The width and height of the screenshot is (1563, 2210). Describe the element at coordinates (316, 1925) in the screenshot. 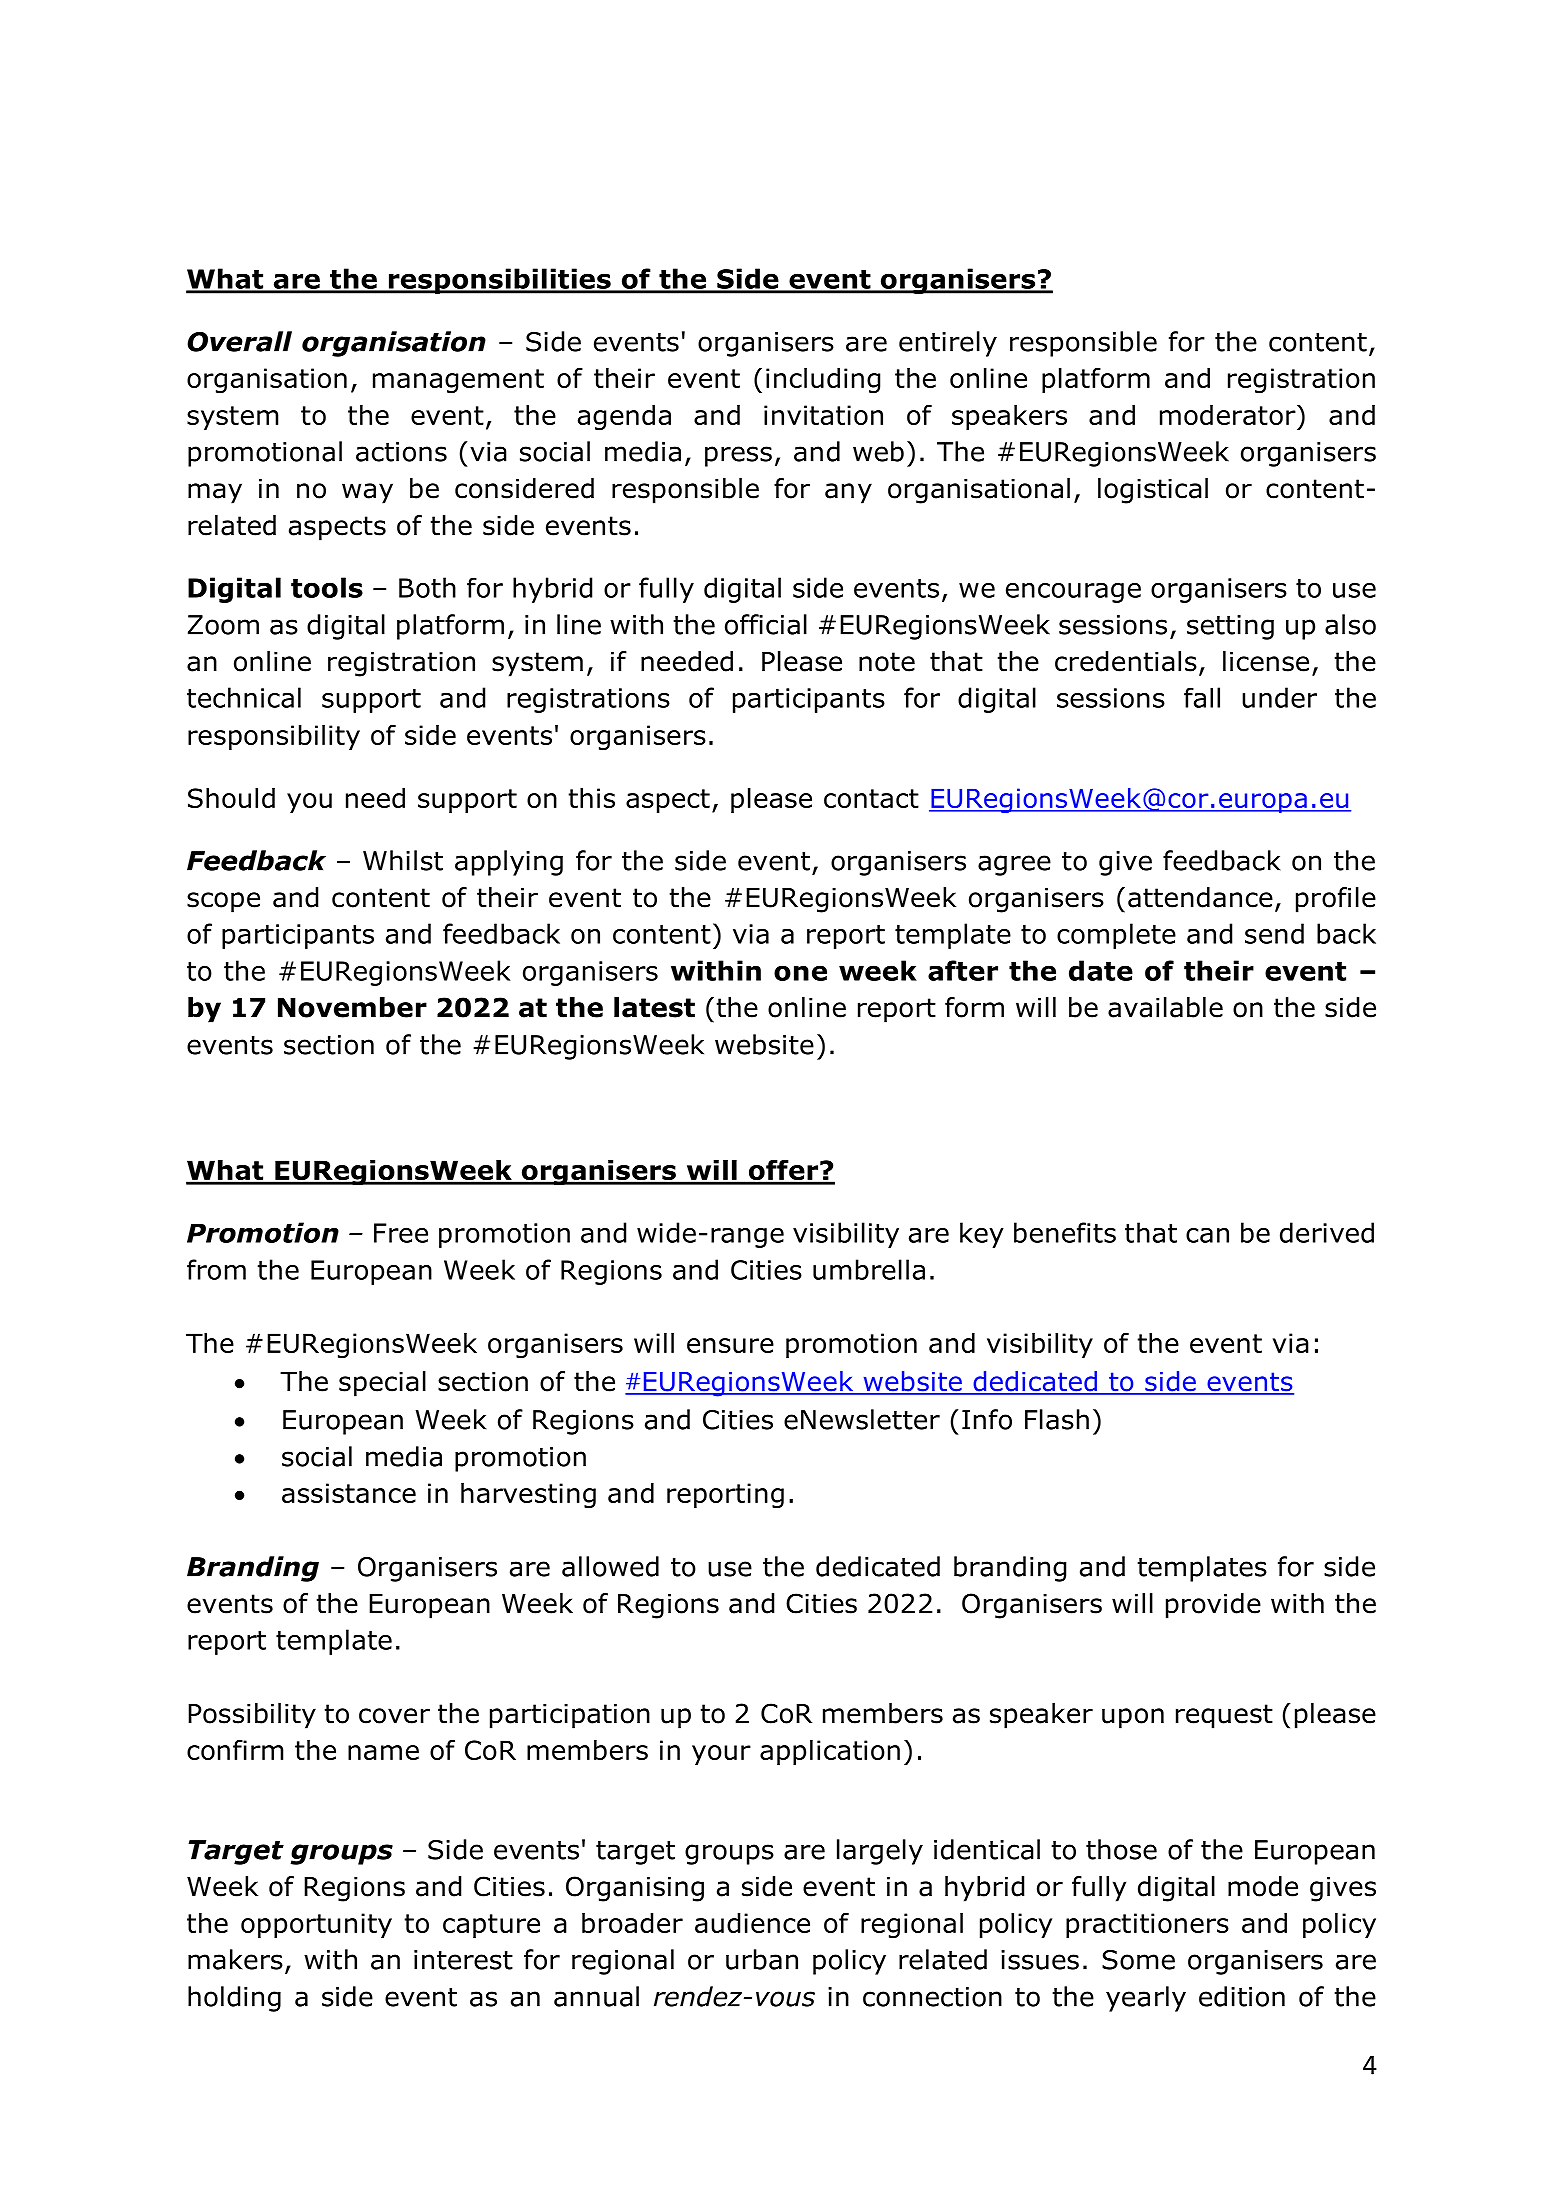

I see `opportunity` at that location.
